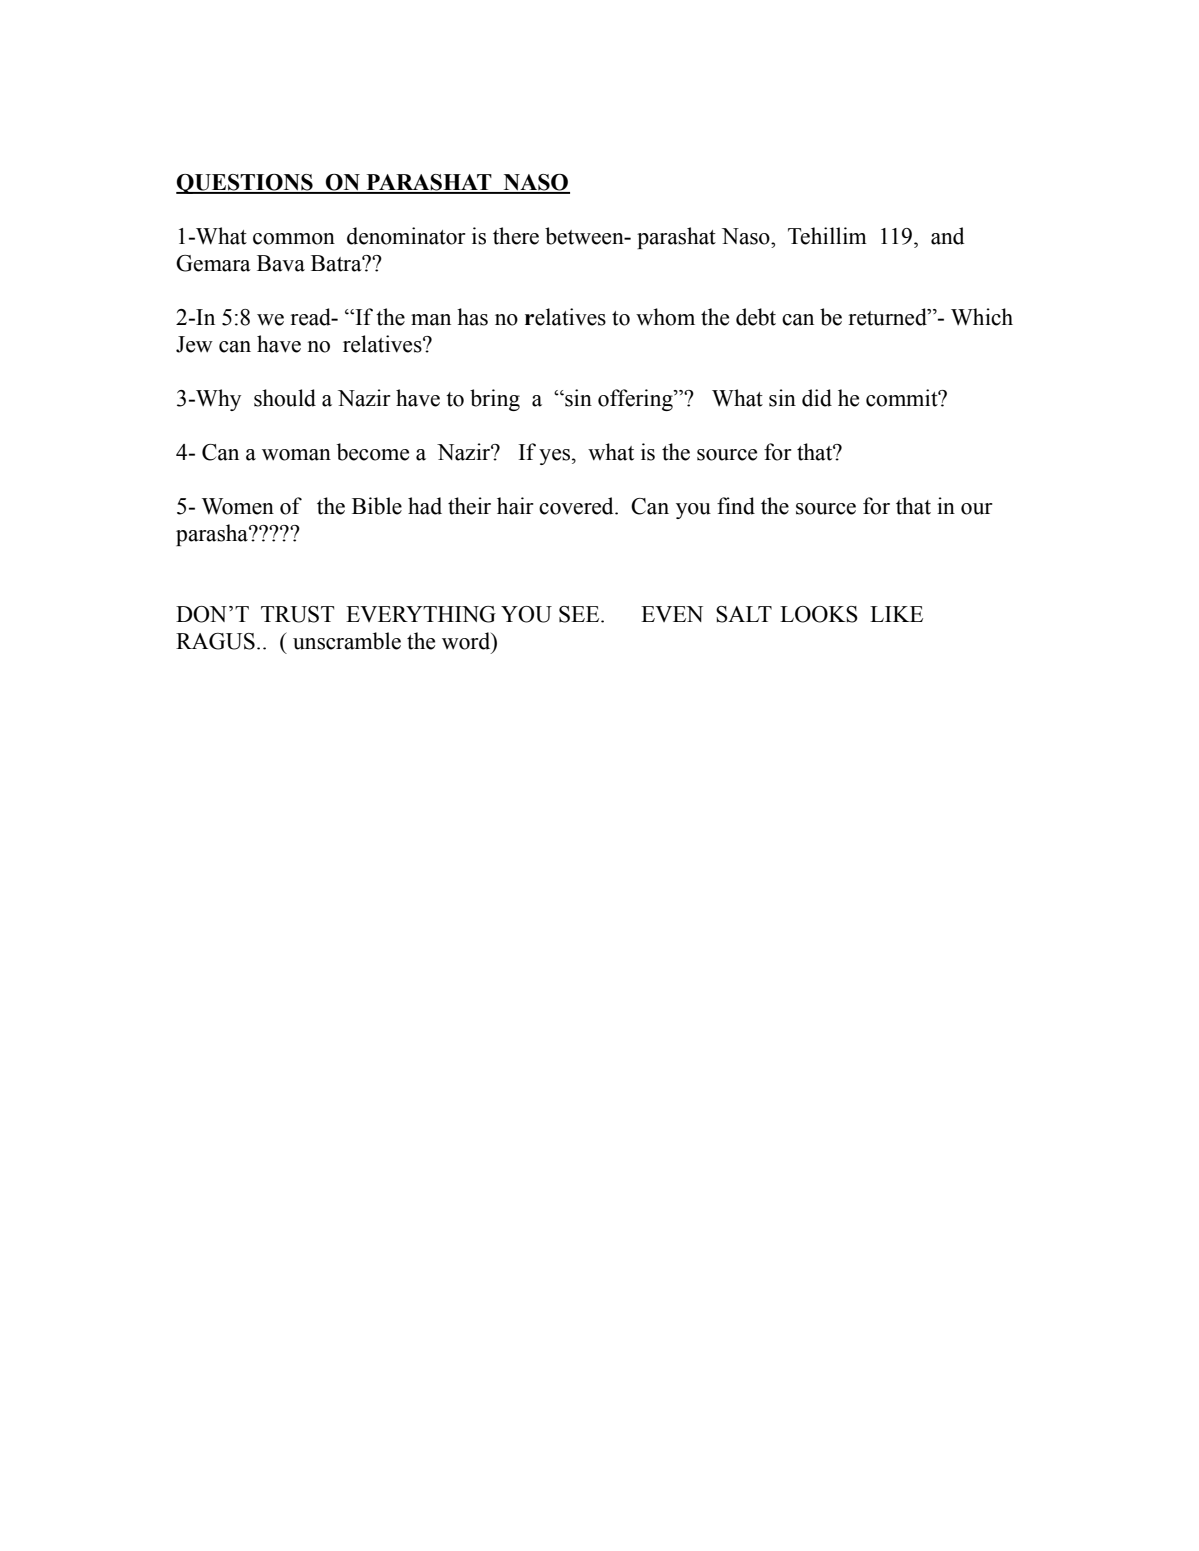 This page has width=1199, height=1551. I want to click on TRUST, so click(297, 614).
